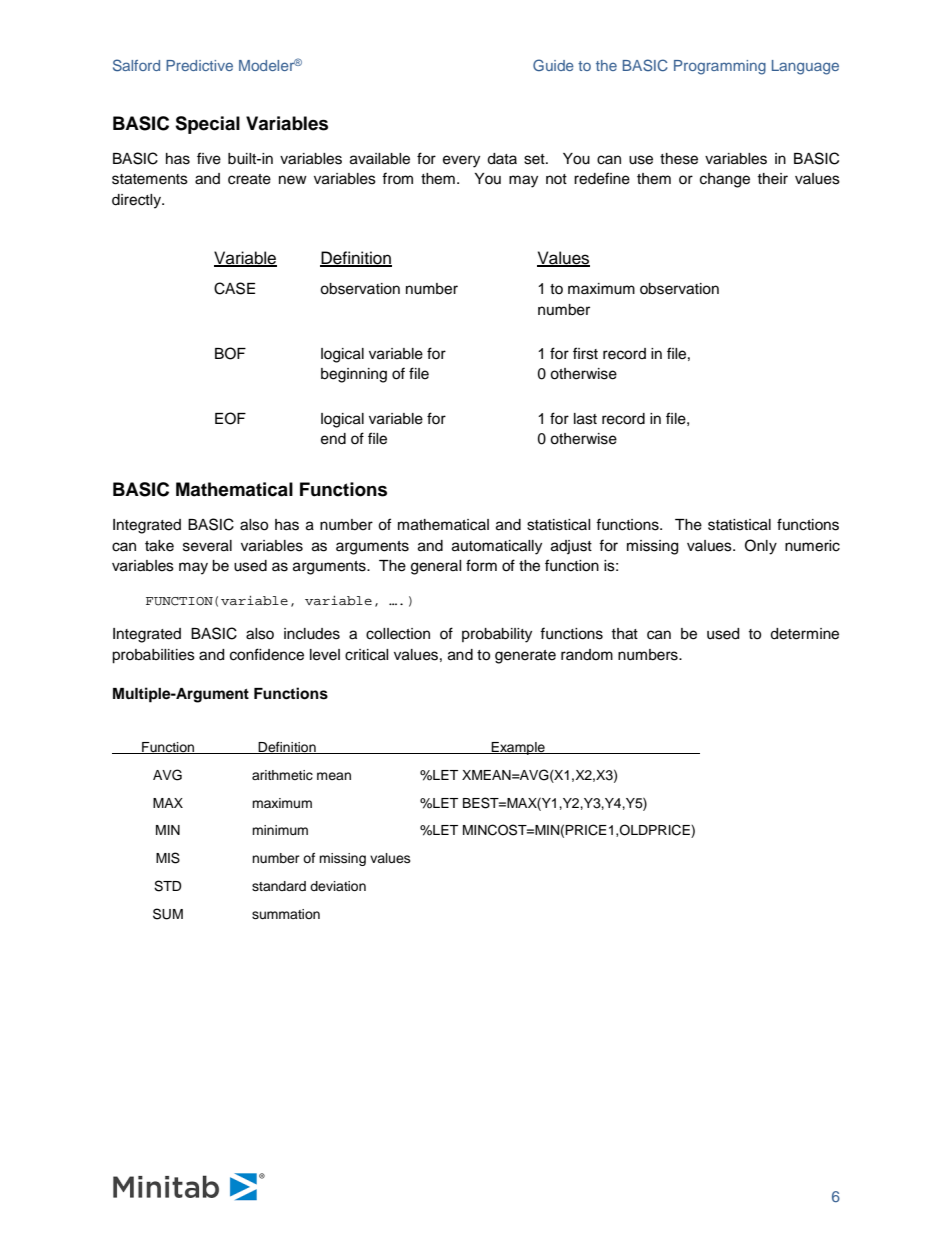  I want to click on determine, so click(804, 634).
